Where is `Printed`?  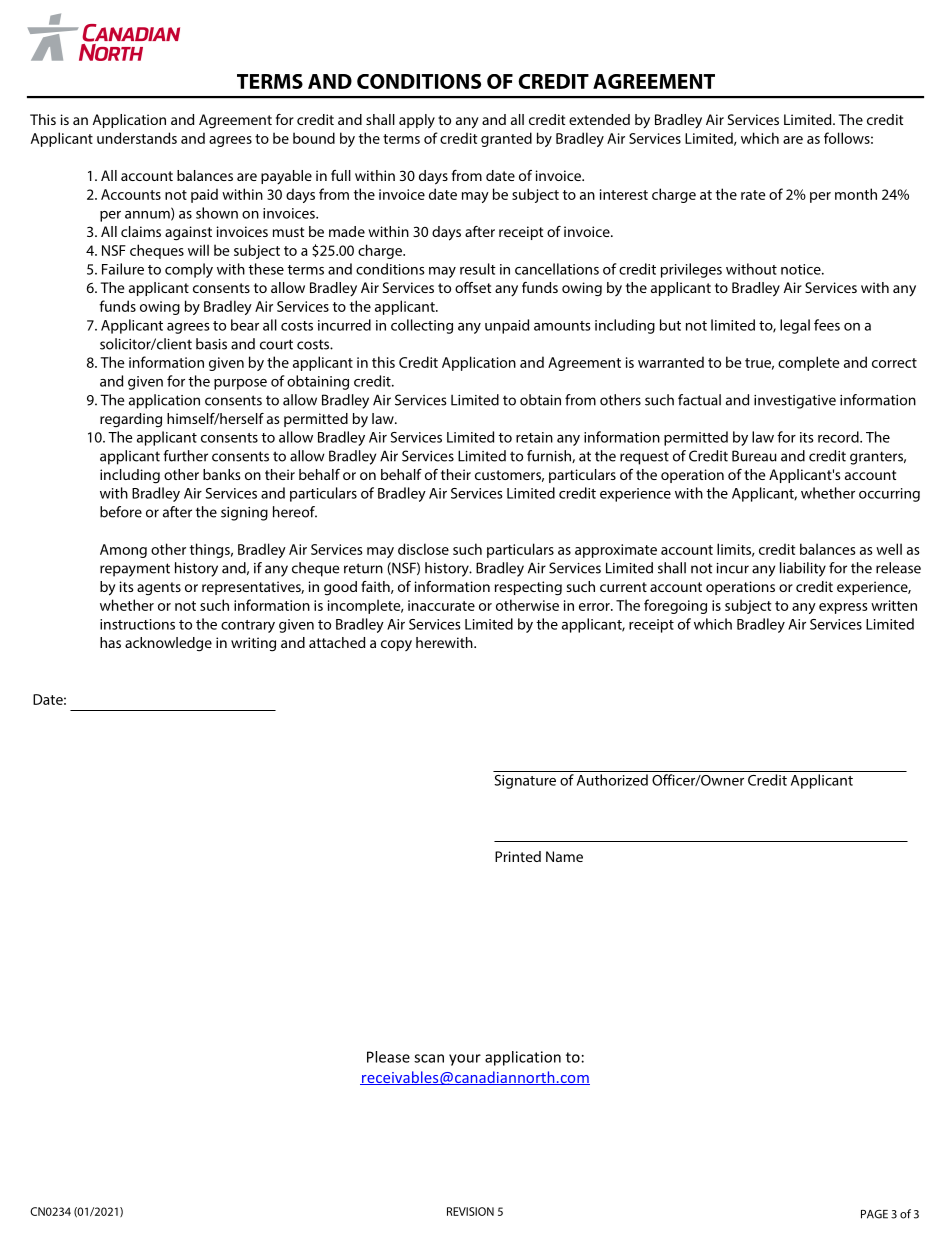 Printed is located at coordinates (518, 856).
